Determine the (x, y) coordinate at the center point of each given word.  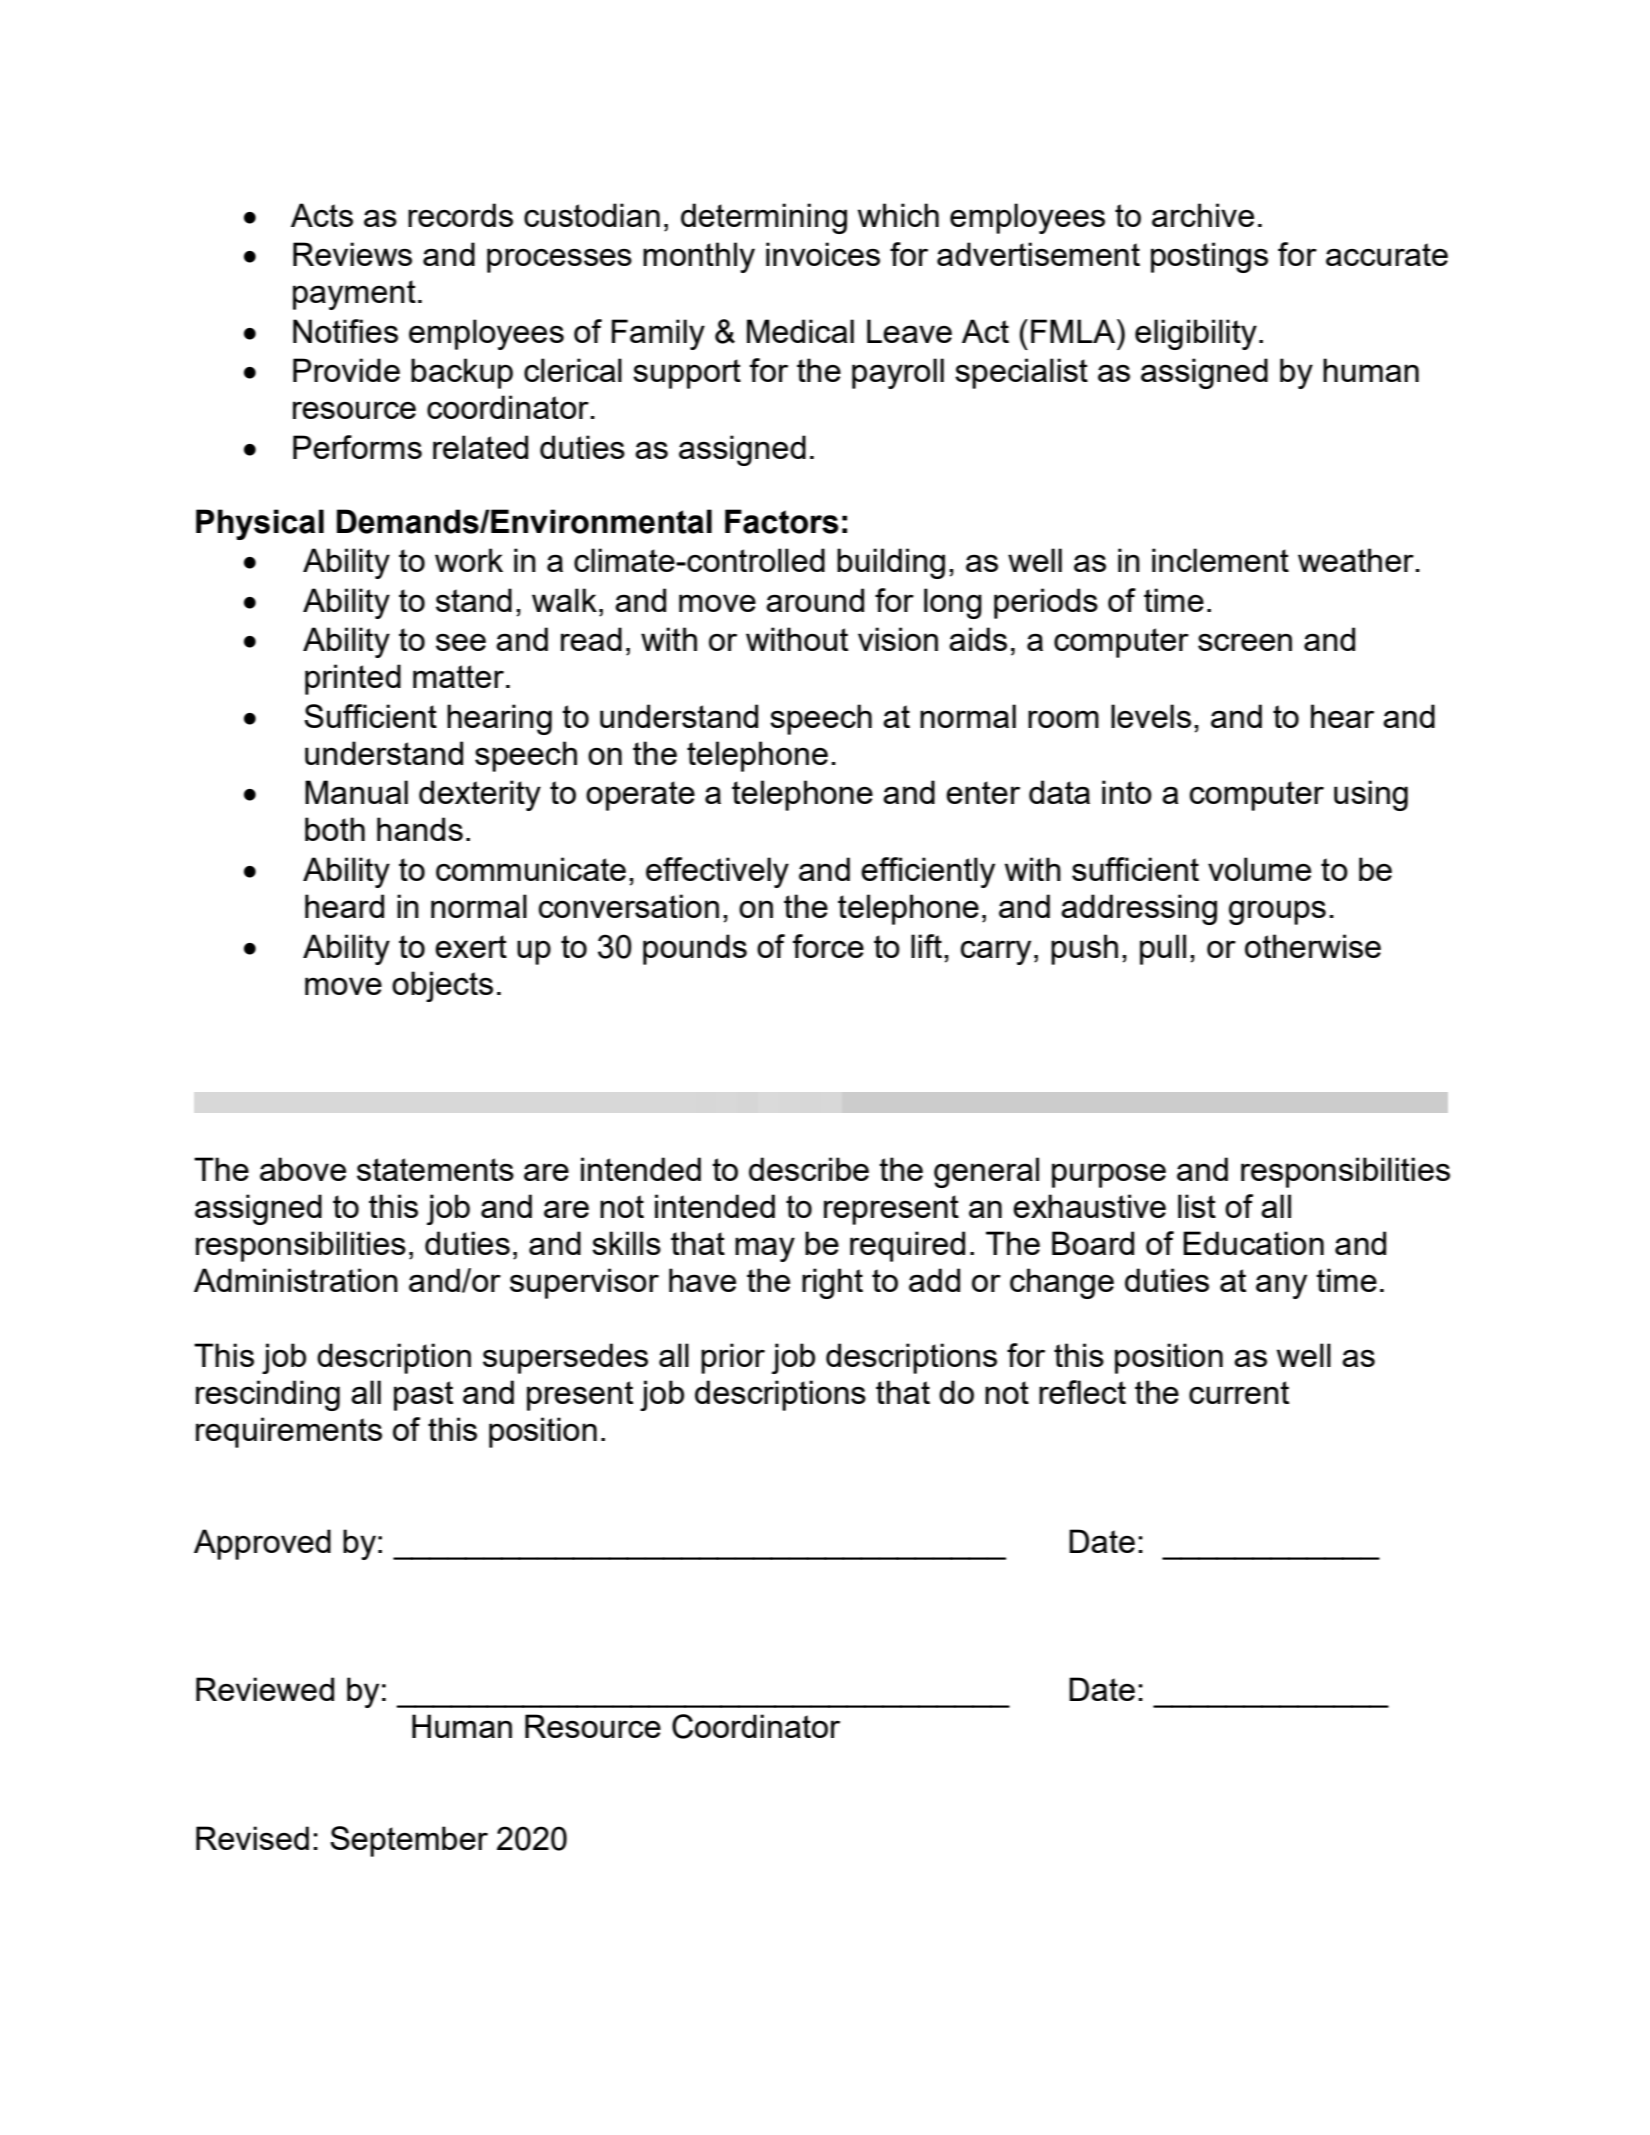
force (828, 946)
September (409, 1841)
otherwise (1313, 946)
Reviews (352, 254)
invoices (823, 254)
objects (442, 986)
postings (1209, 257)
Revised (252, 1838)
